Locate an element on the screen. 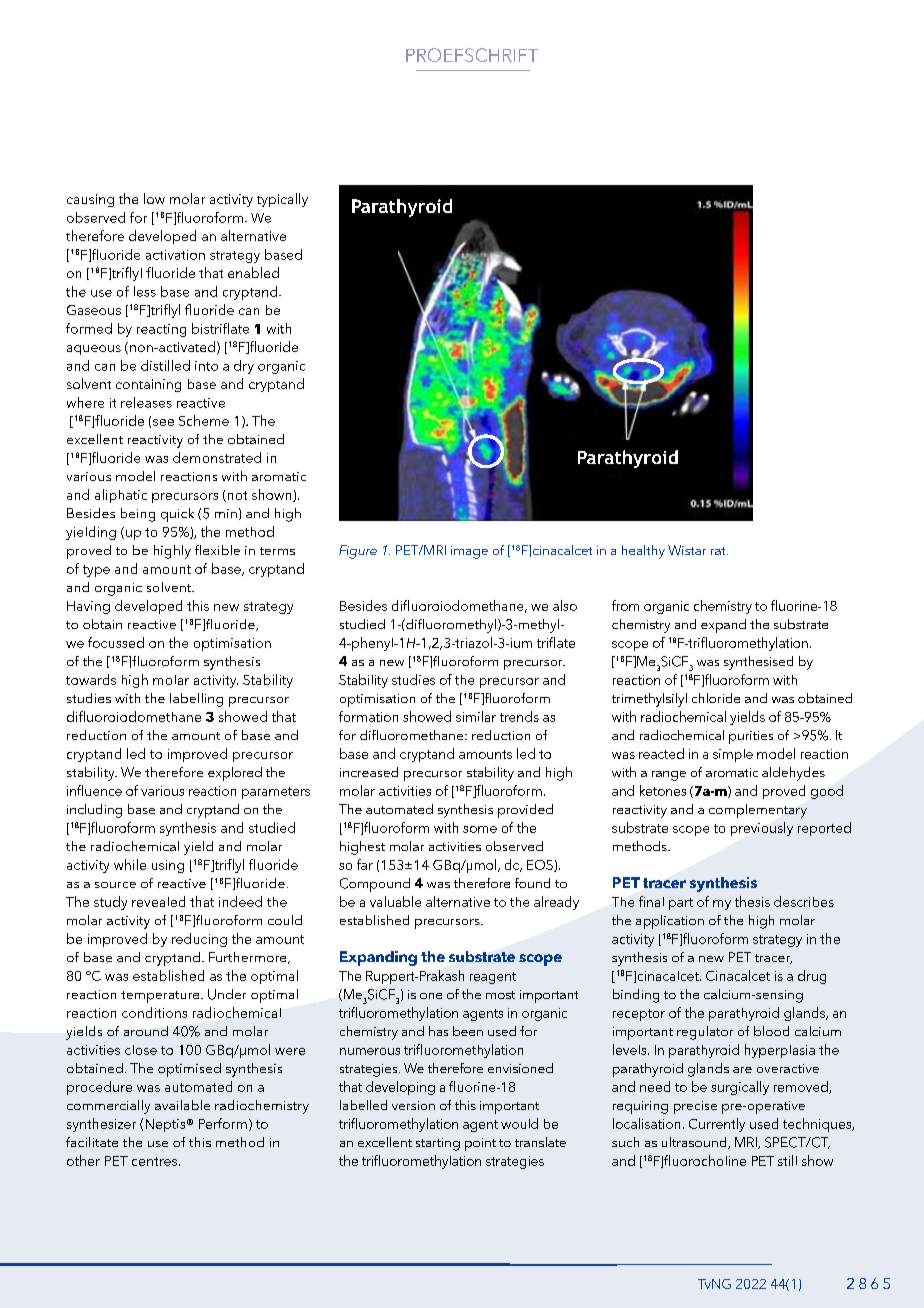  enabled is located at coordinates (253, 272).
